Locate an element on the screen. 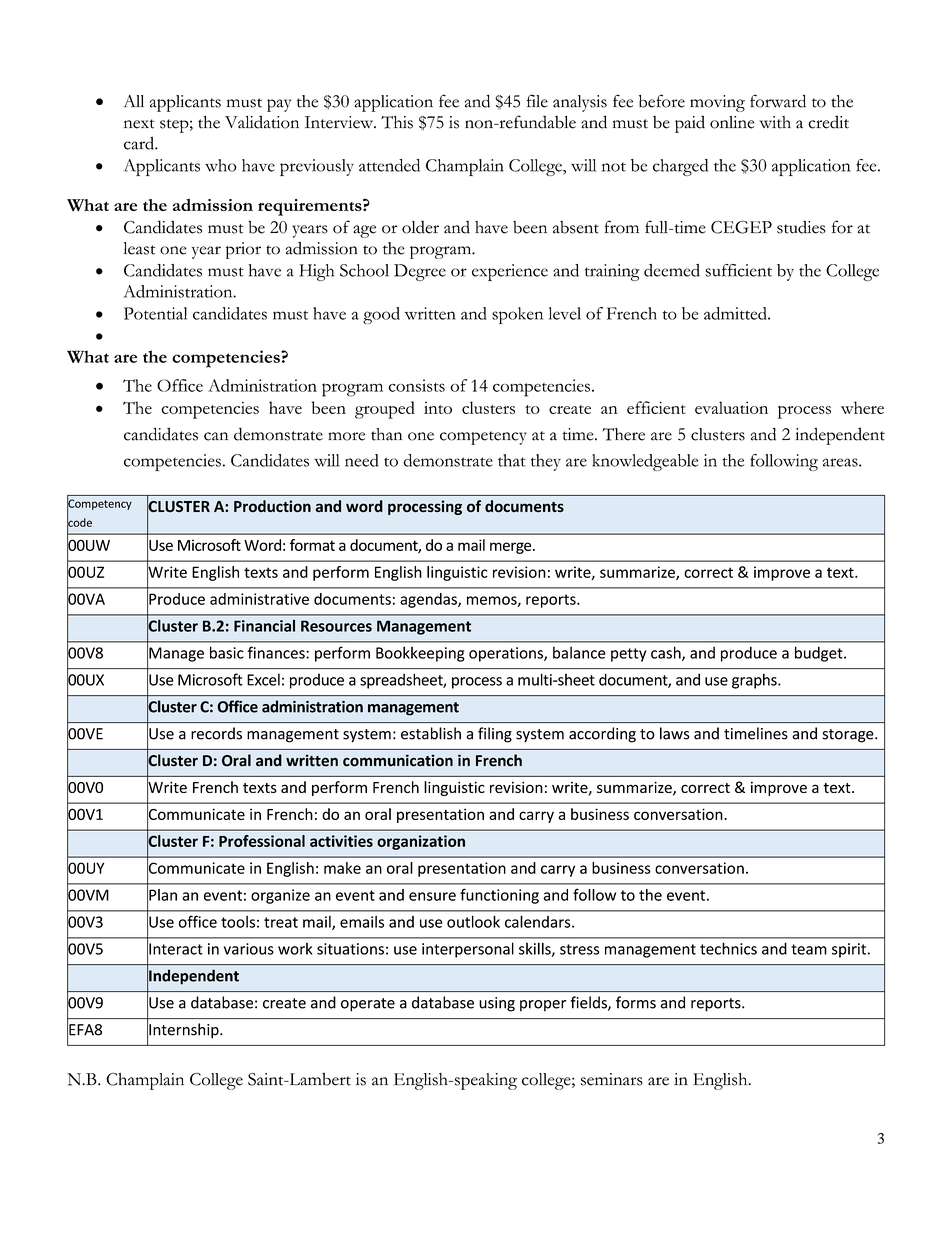  various is located at coordinates (249, 949).
